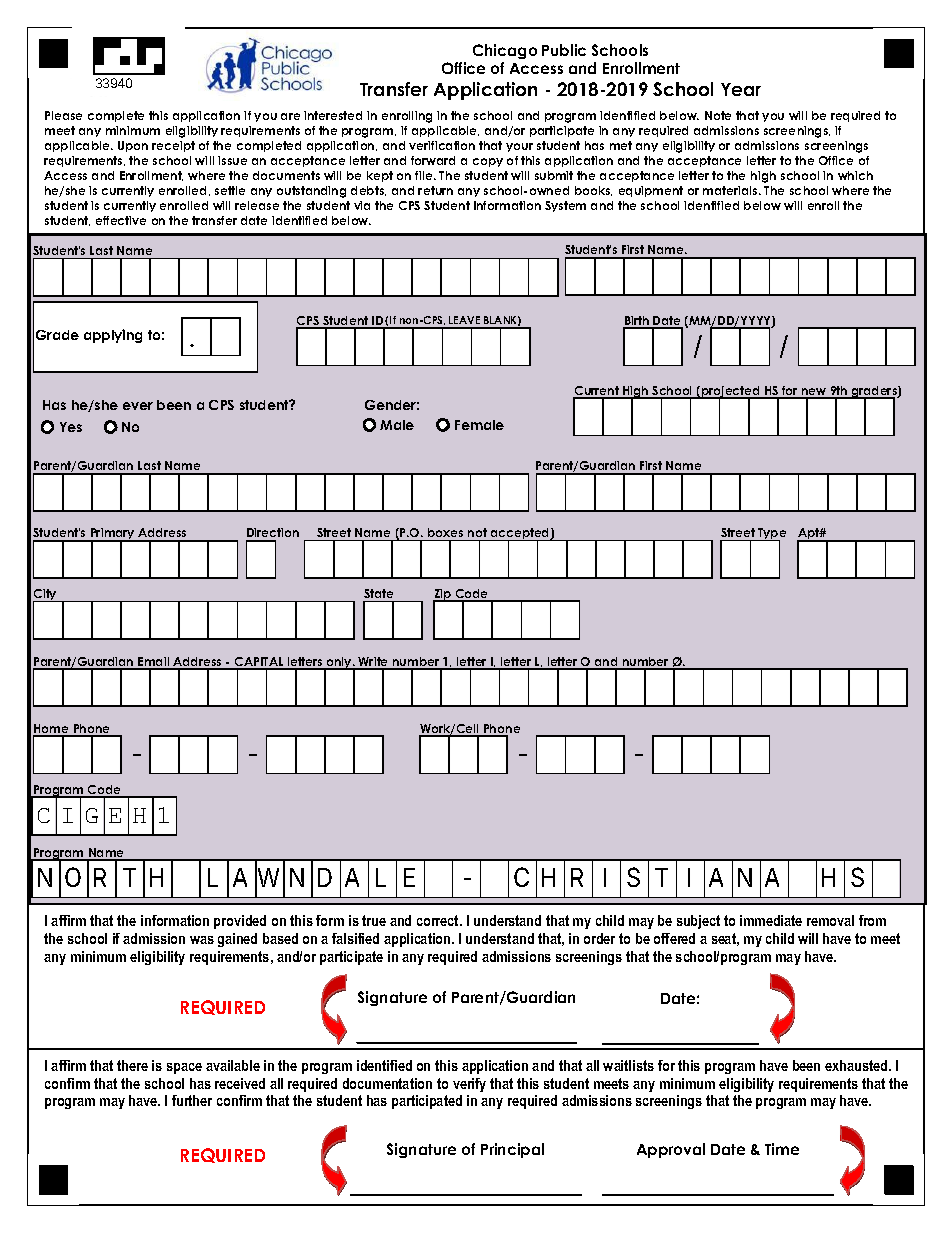  I want to click on Chicago, so click(505, 51).
